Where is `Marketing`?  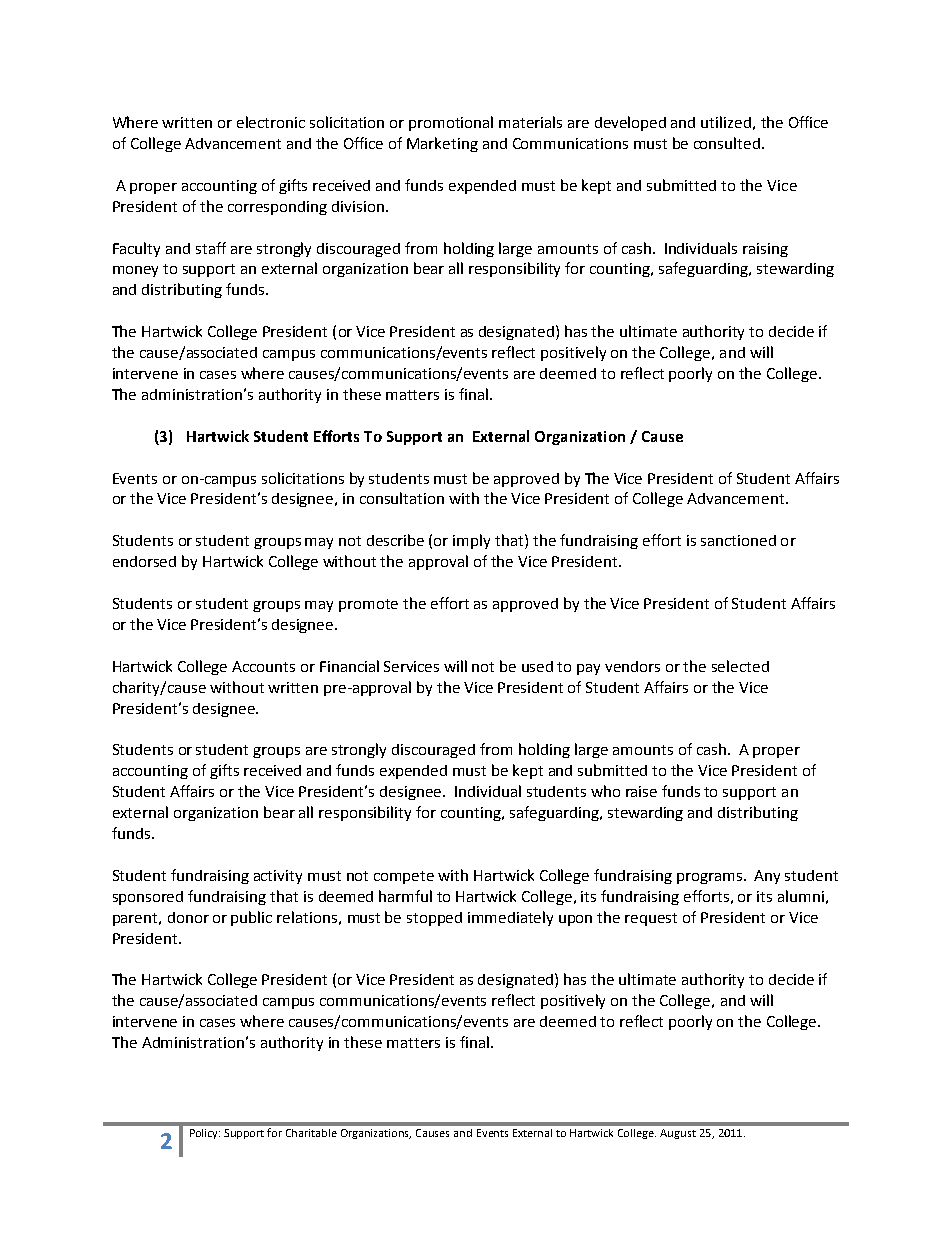 Marketing is located at coordinates (442, 144).
